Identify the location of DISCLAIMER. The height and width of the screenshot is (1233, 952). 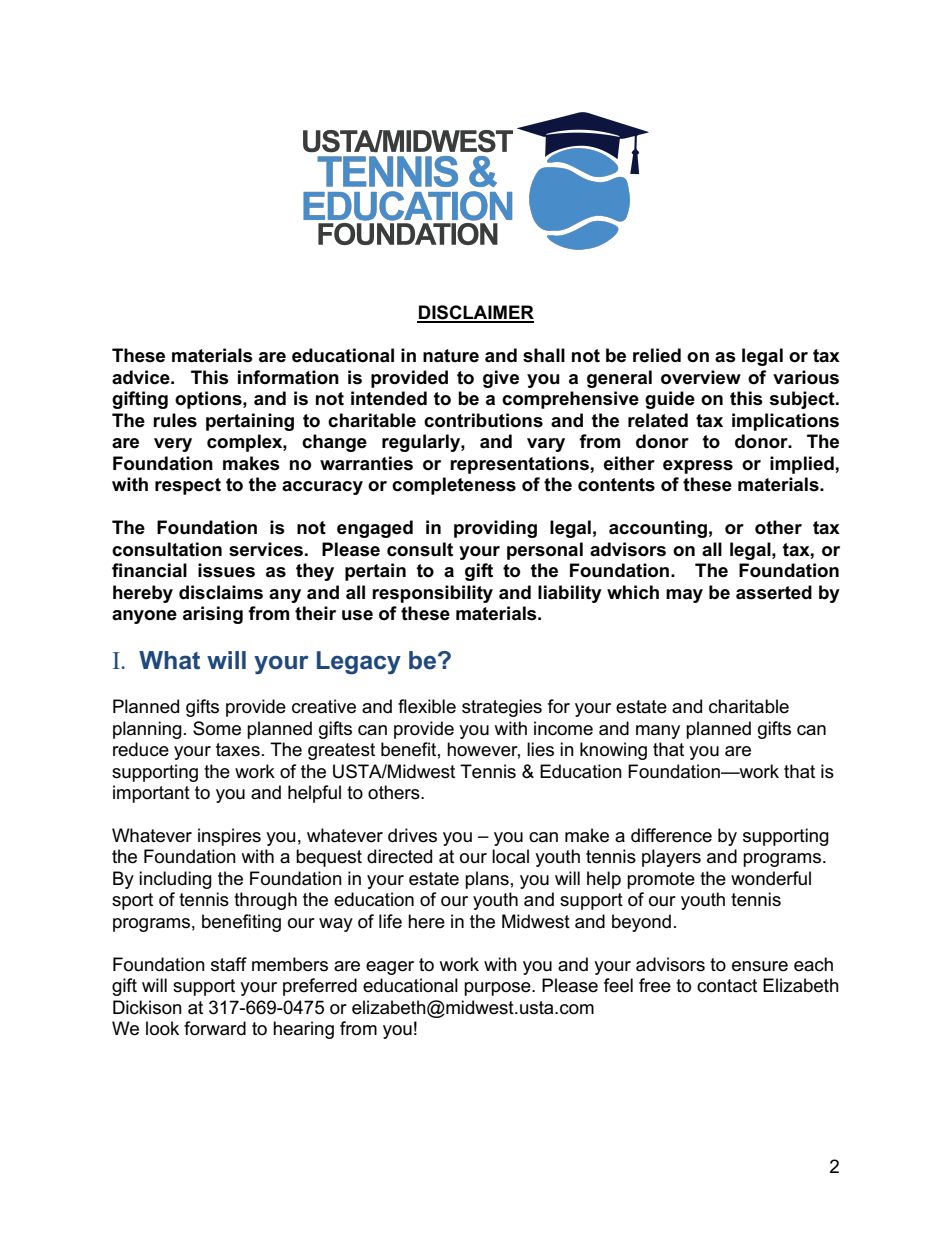
(475, 313).
